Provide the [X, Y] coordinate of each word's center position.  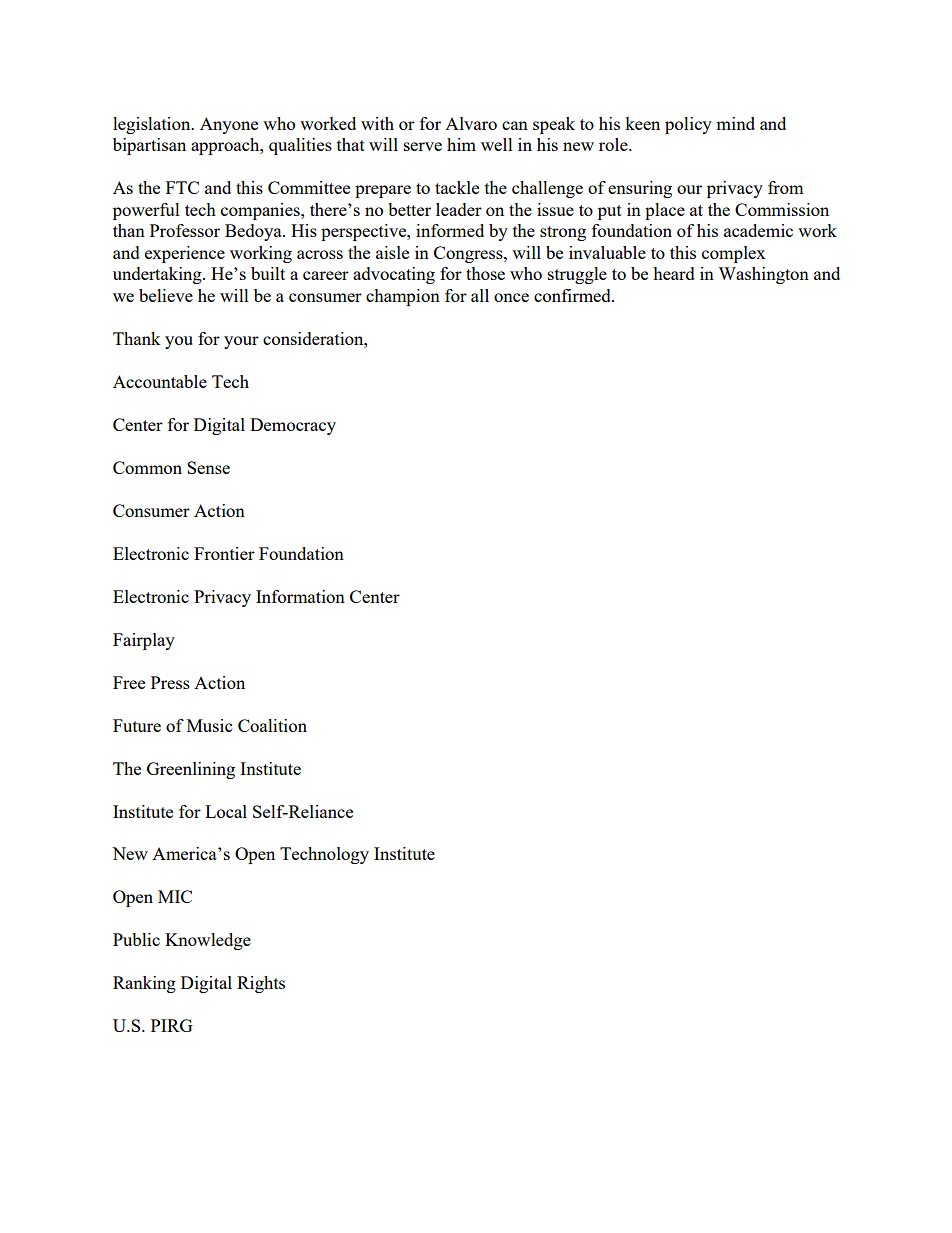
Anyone [229, 125]
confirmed [573, 295]
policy [688, 125]
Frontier [224, 553]
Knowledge [208, 941]
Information [300, 596]
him [461, 144]
